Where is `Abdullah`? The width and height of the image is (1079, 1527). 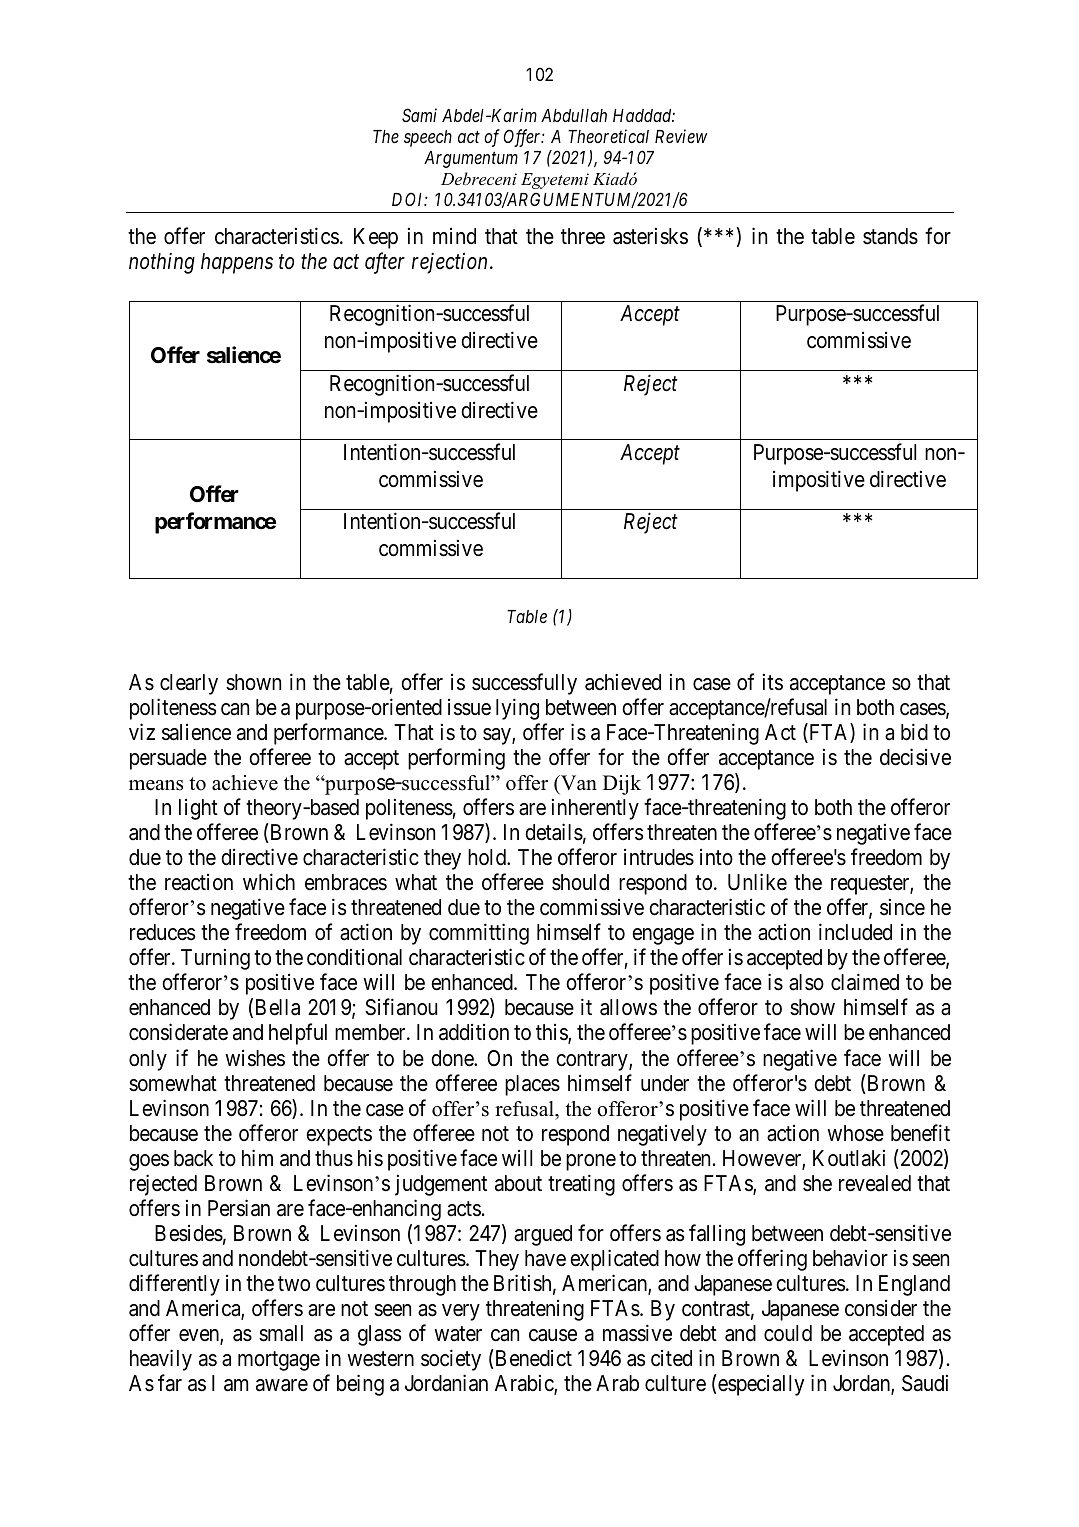 Abdullah is located at coordinates (574, 115).
